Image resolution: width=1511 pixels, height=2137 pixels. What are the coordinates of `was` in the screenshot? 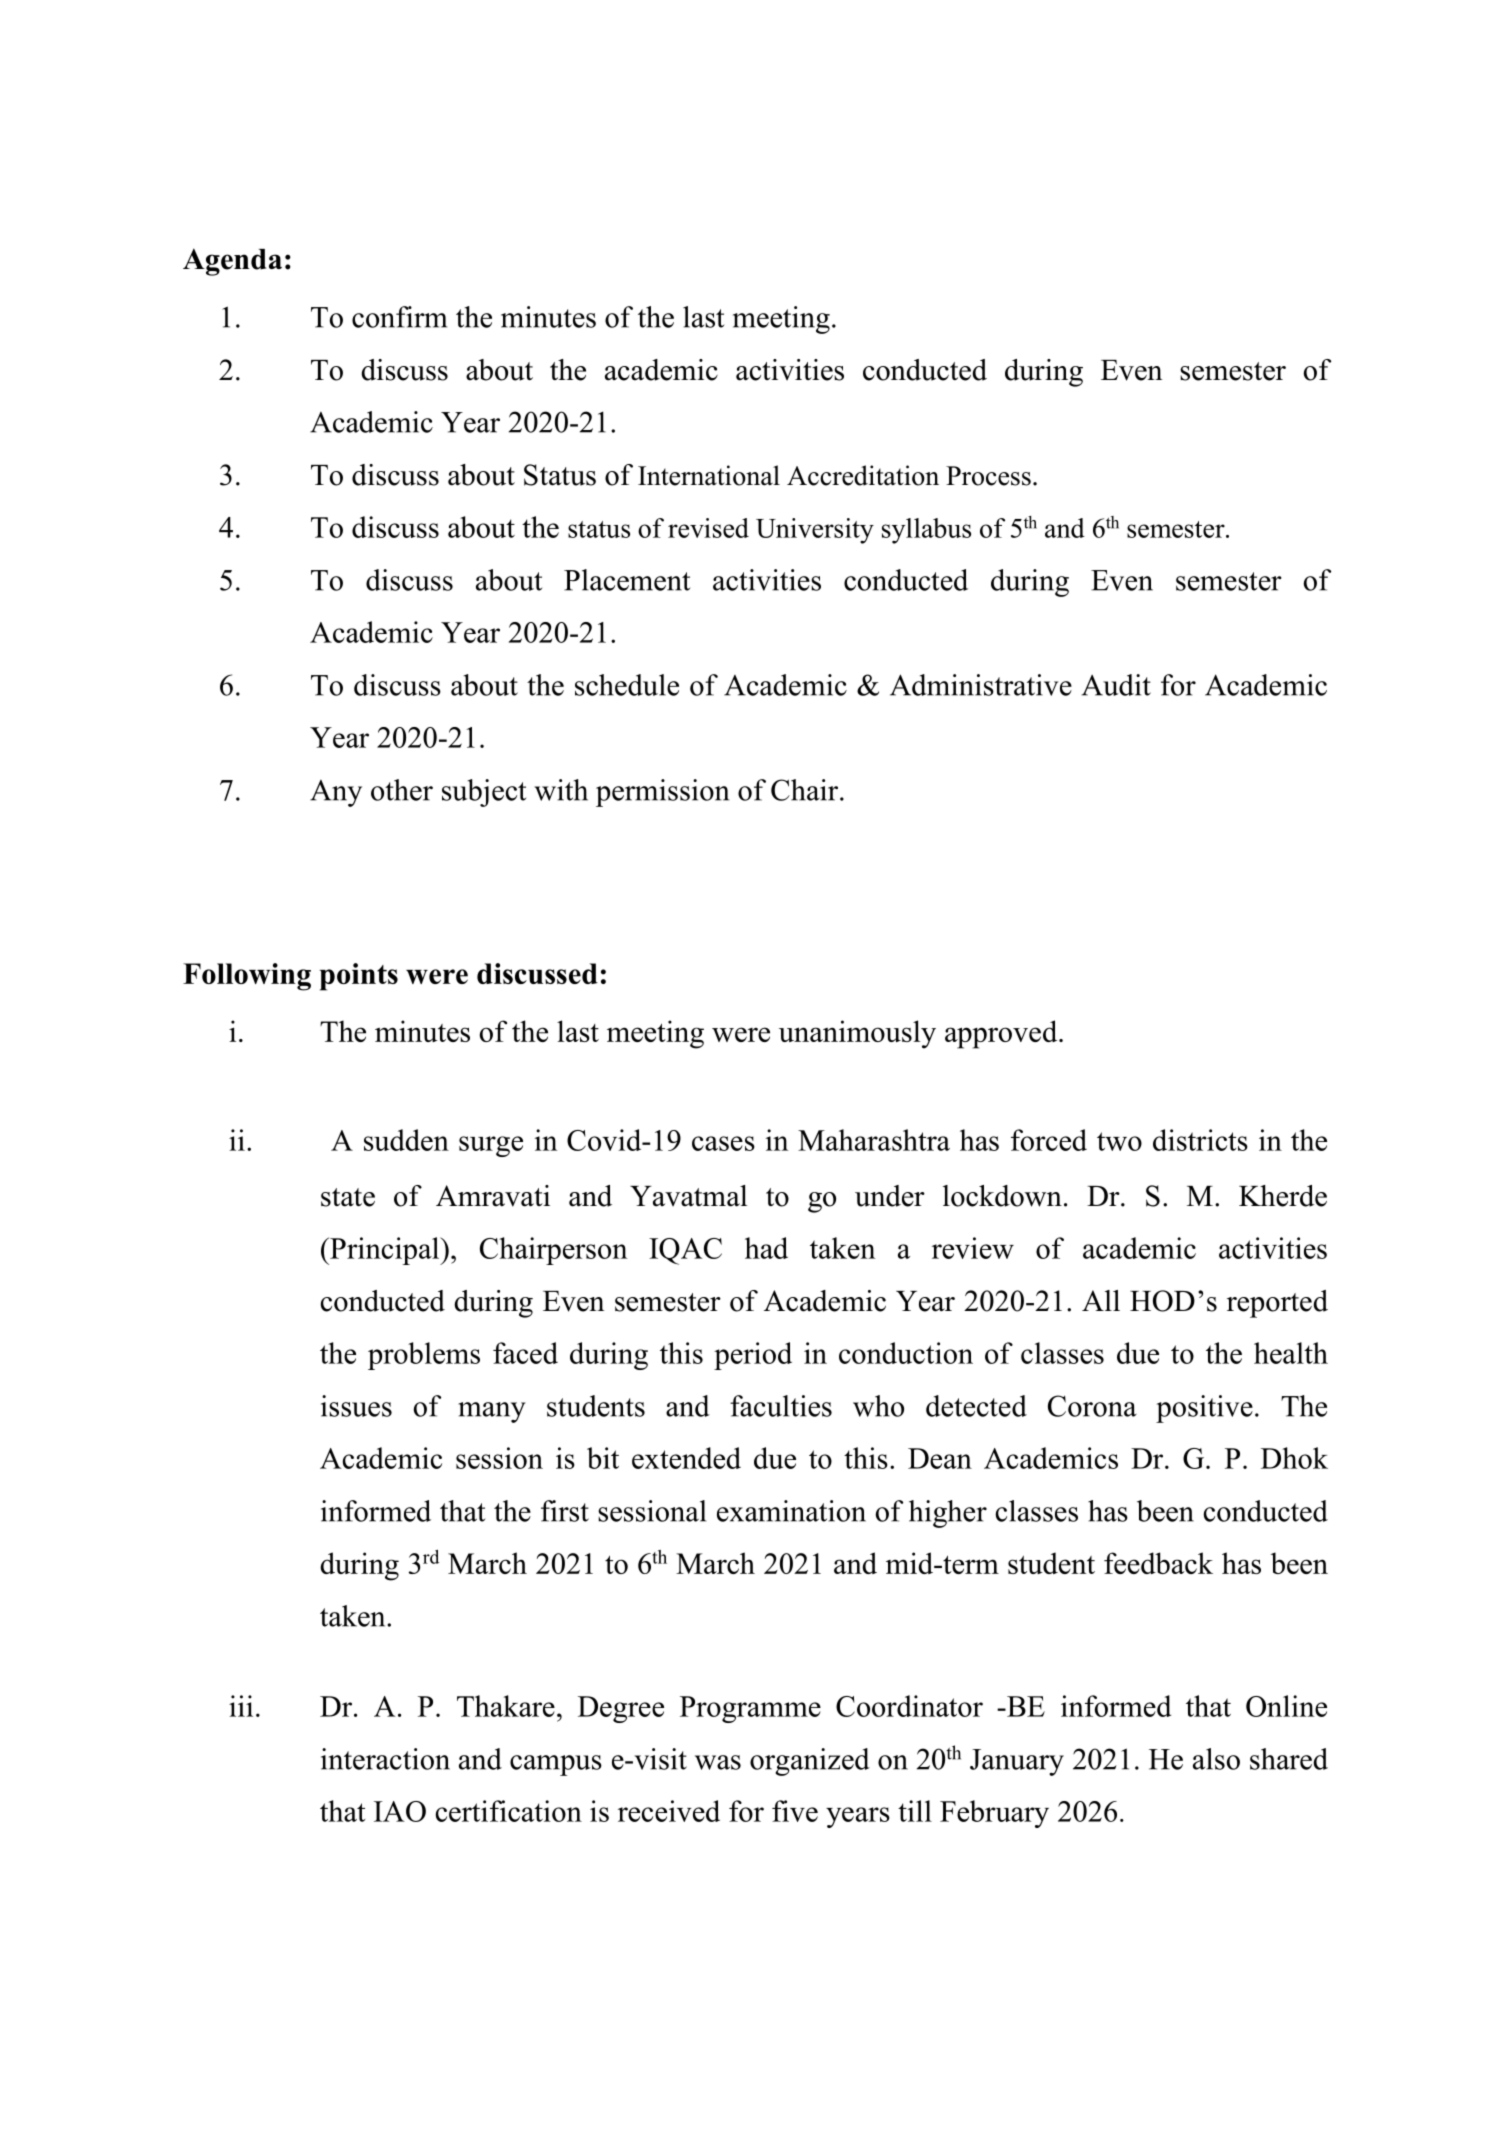 It's located at (718, 1762).
